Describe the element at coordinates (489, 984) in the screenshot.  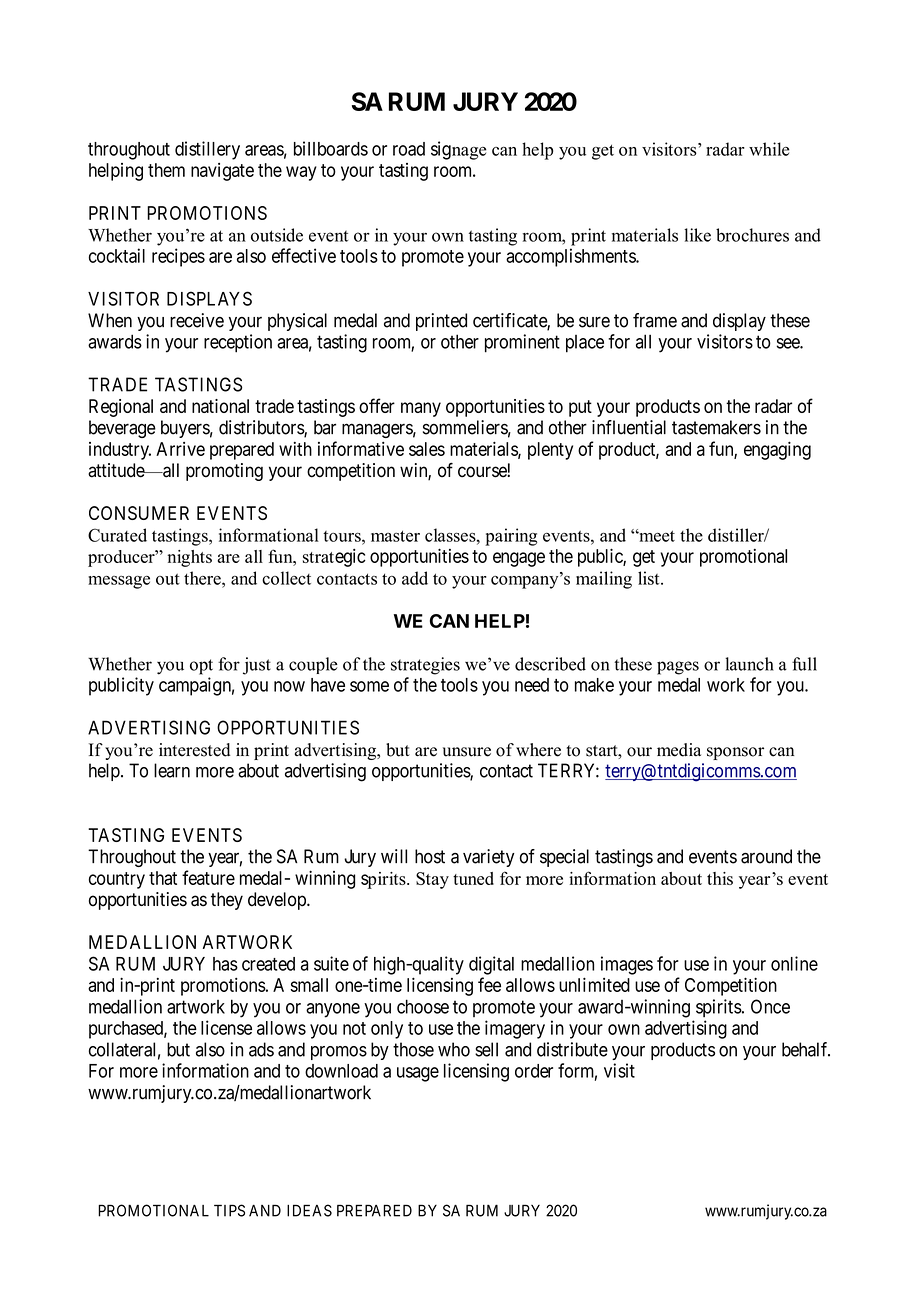
I see `fee` at that location.
